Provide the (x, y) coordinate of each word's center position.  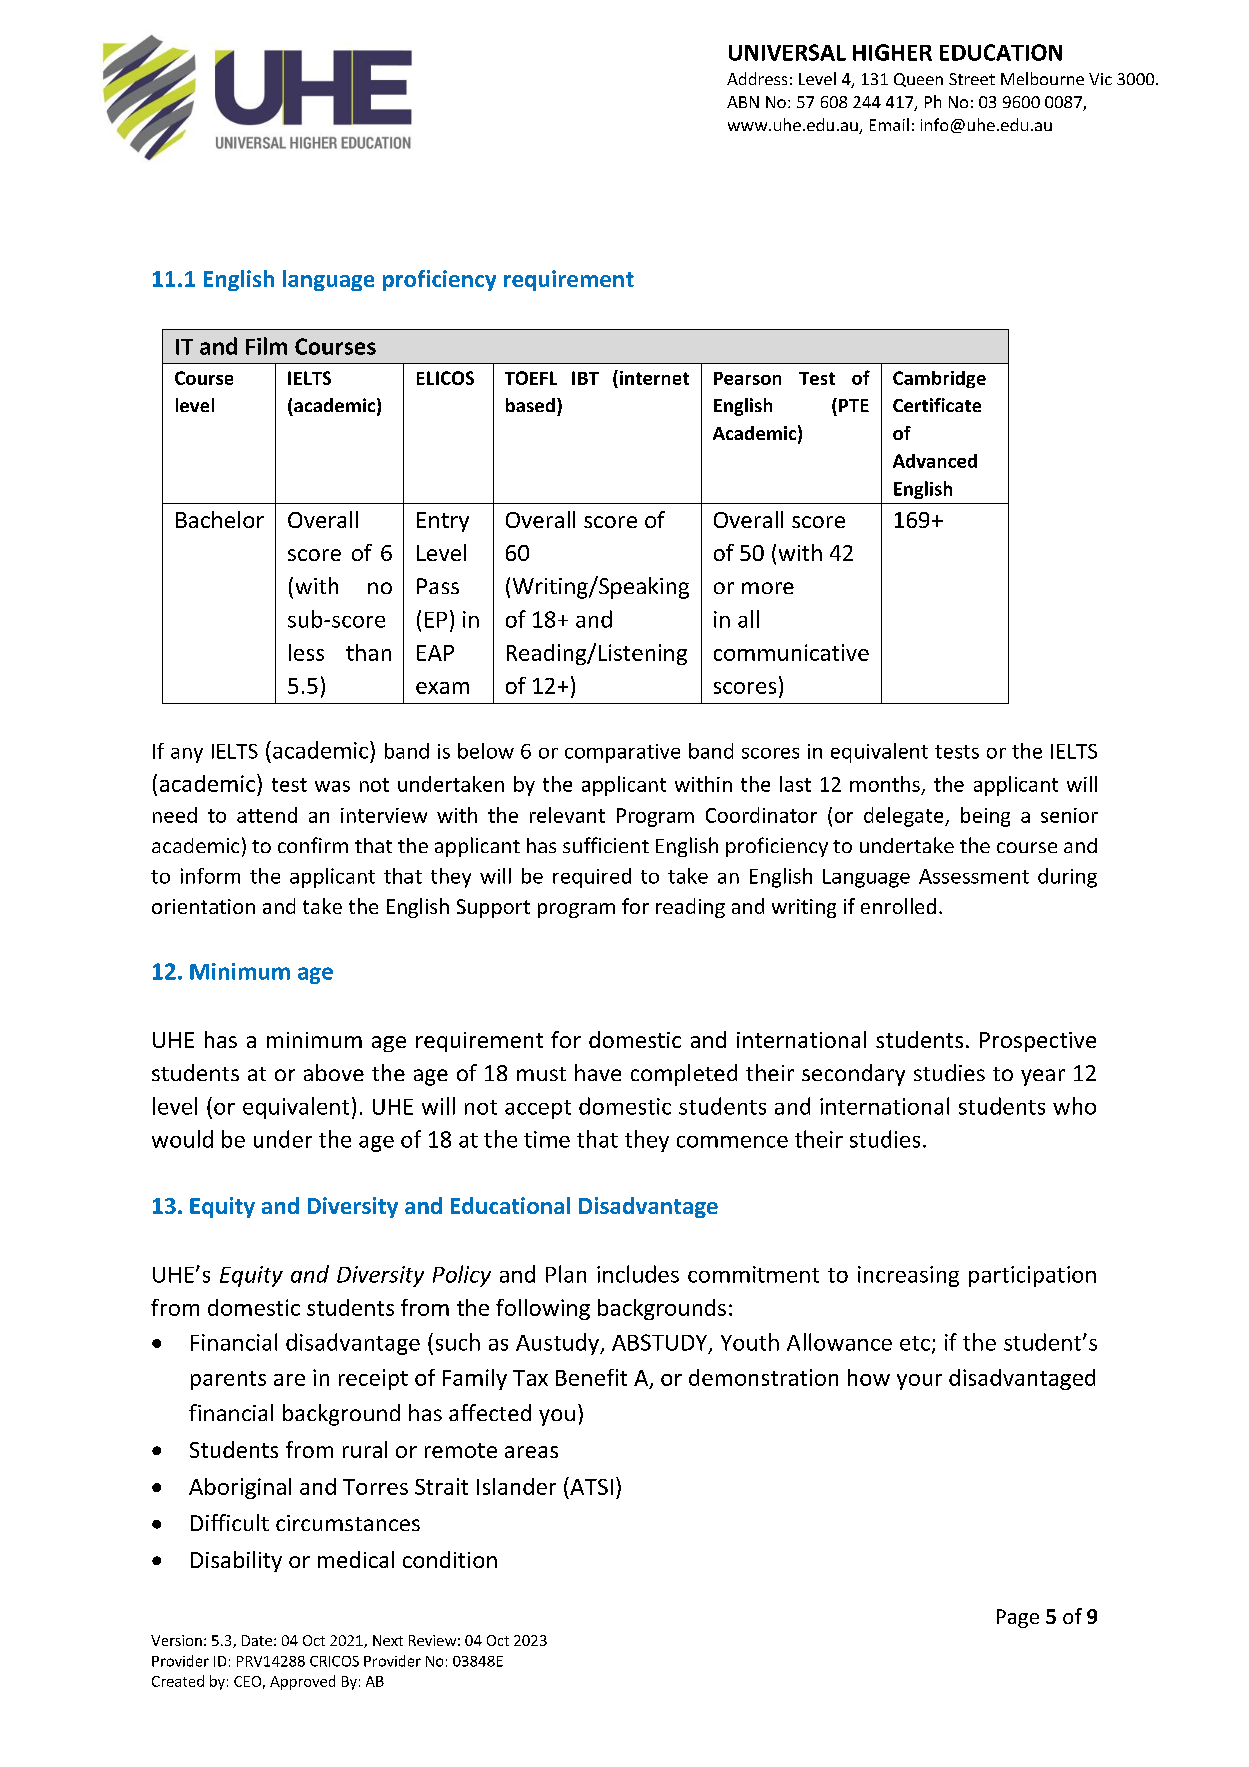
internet (653, 379)
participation (1032, 1276)
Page (1018, 1618)
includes (638, 1274)
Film (266, 346)
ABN (743, 102)
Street (972, 79)
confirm (313, 845)
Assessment (974, 876)
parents (228, 1380)
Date (257, 1640)
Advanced (935, 461)
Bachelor (220, 519)
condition (450, 1559)
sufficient (606, 845)
